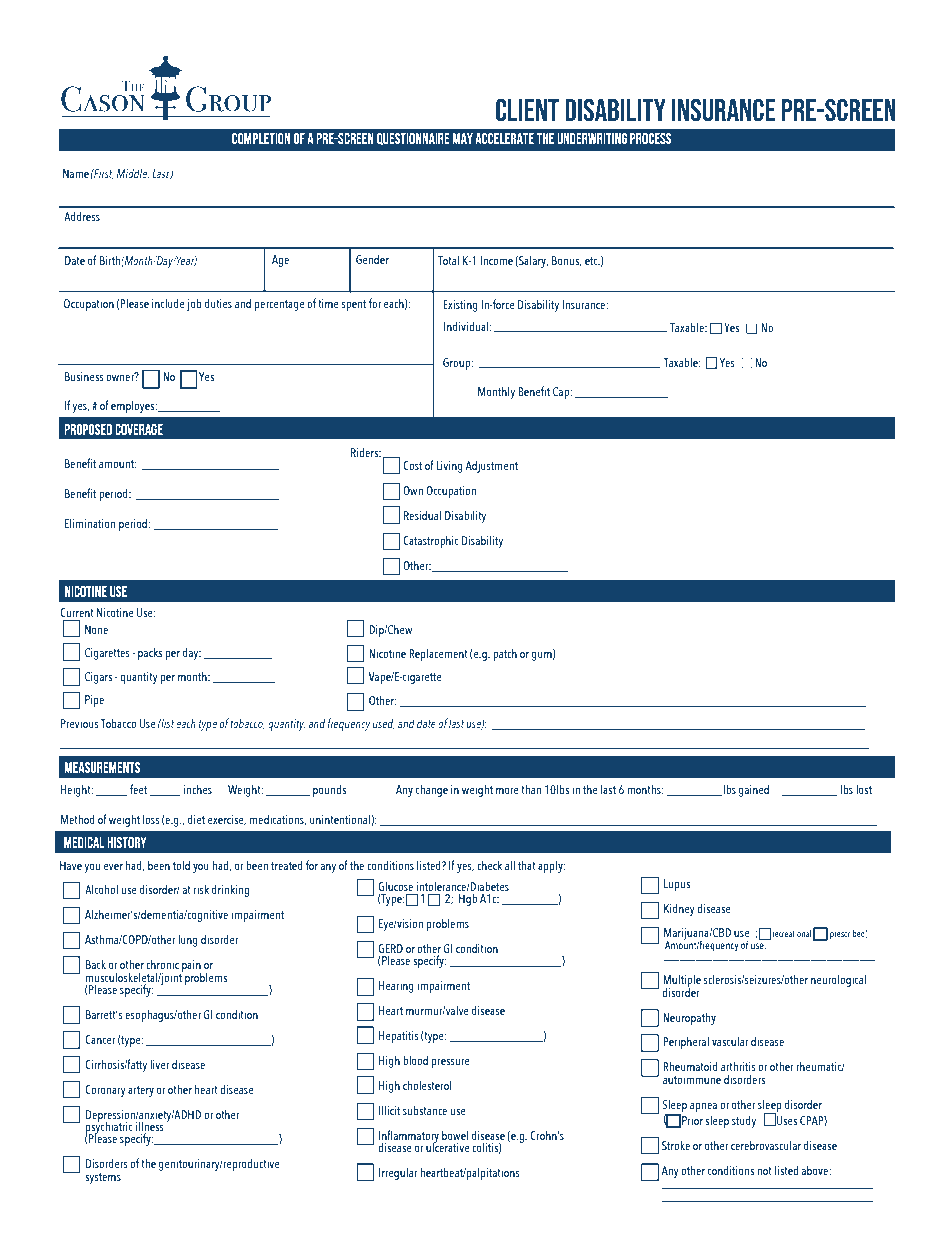  Describe the element at coordinates (133, 174) in the screenshot. I see `Middle` at that location.
